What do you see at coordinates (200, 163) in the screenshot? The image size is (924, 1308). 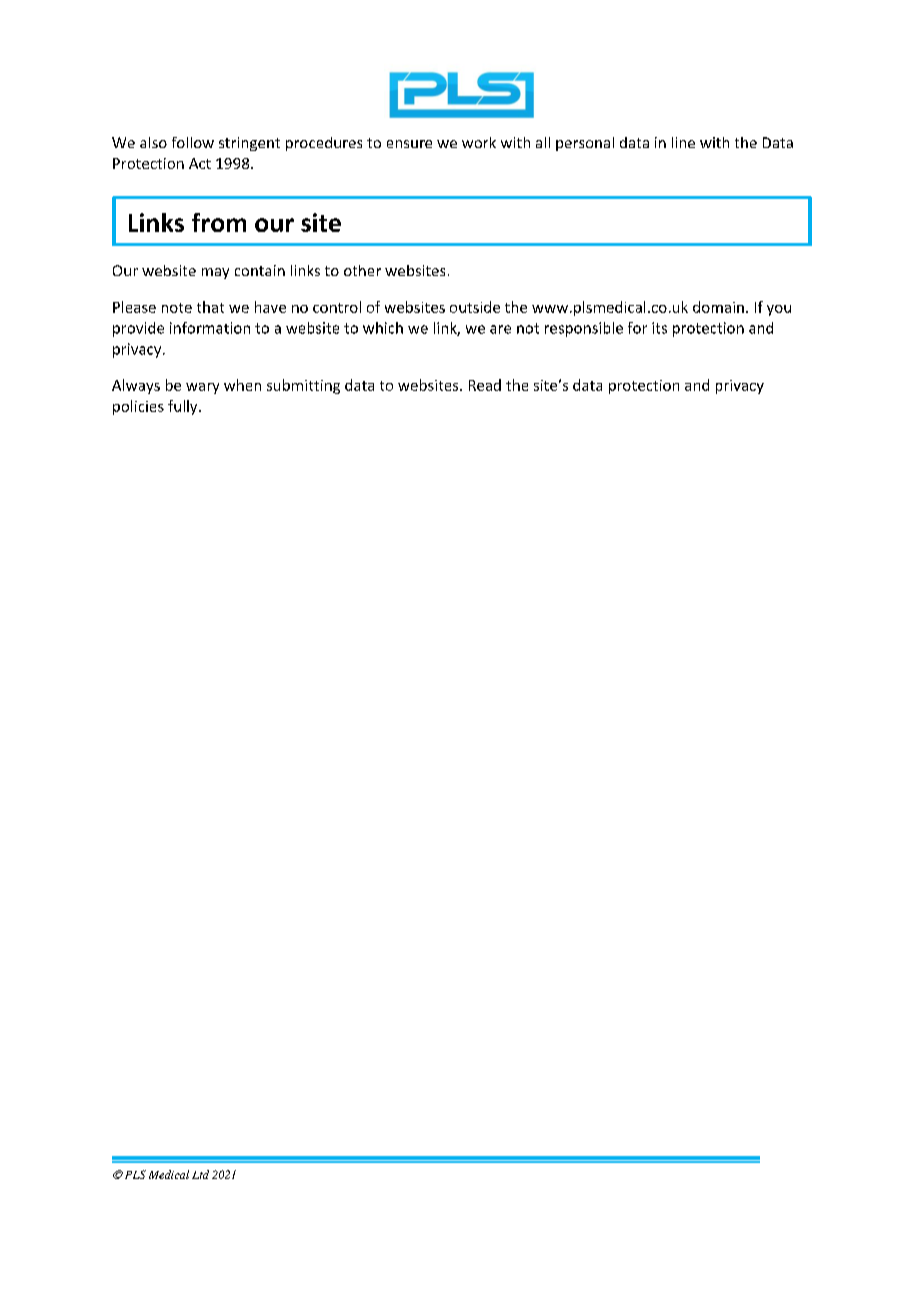 I see `Act` at bounding box center [200, 163].
